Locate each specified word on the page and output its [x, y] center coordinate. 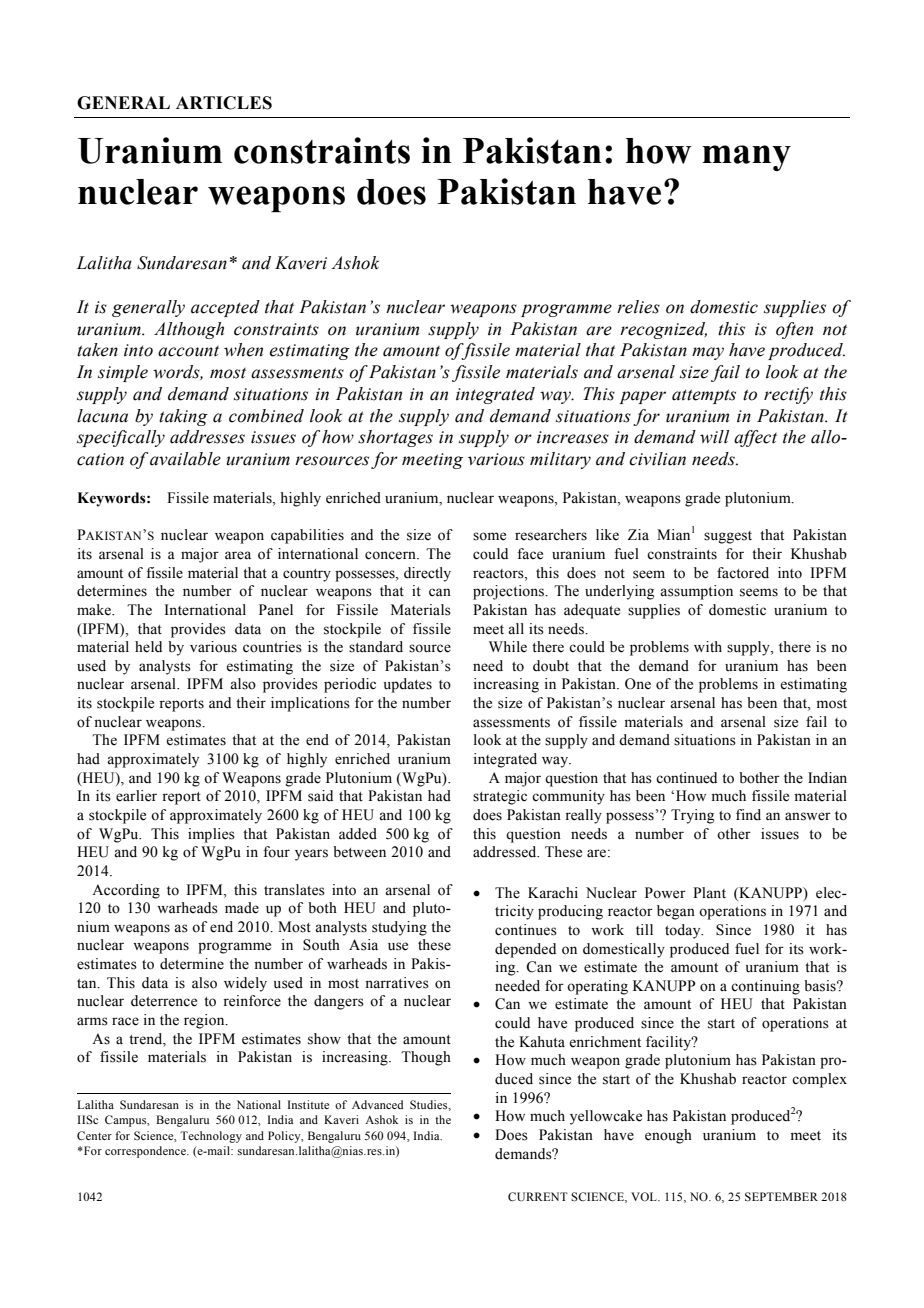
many [746, 158]
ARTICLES [224, 103]
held [148, 647]
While [508, 647]
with [708, 646]
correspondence [146, 1152]
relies [638, 307]
